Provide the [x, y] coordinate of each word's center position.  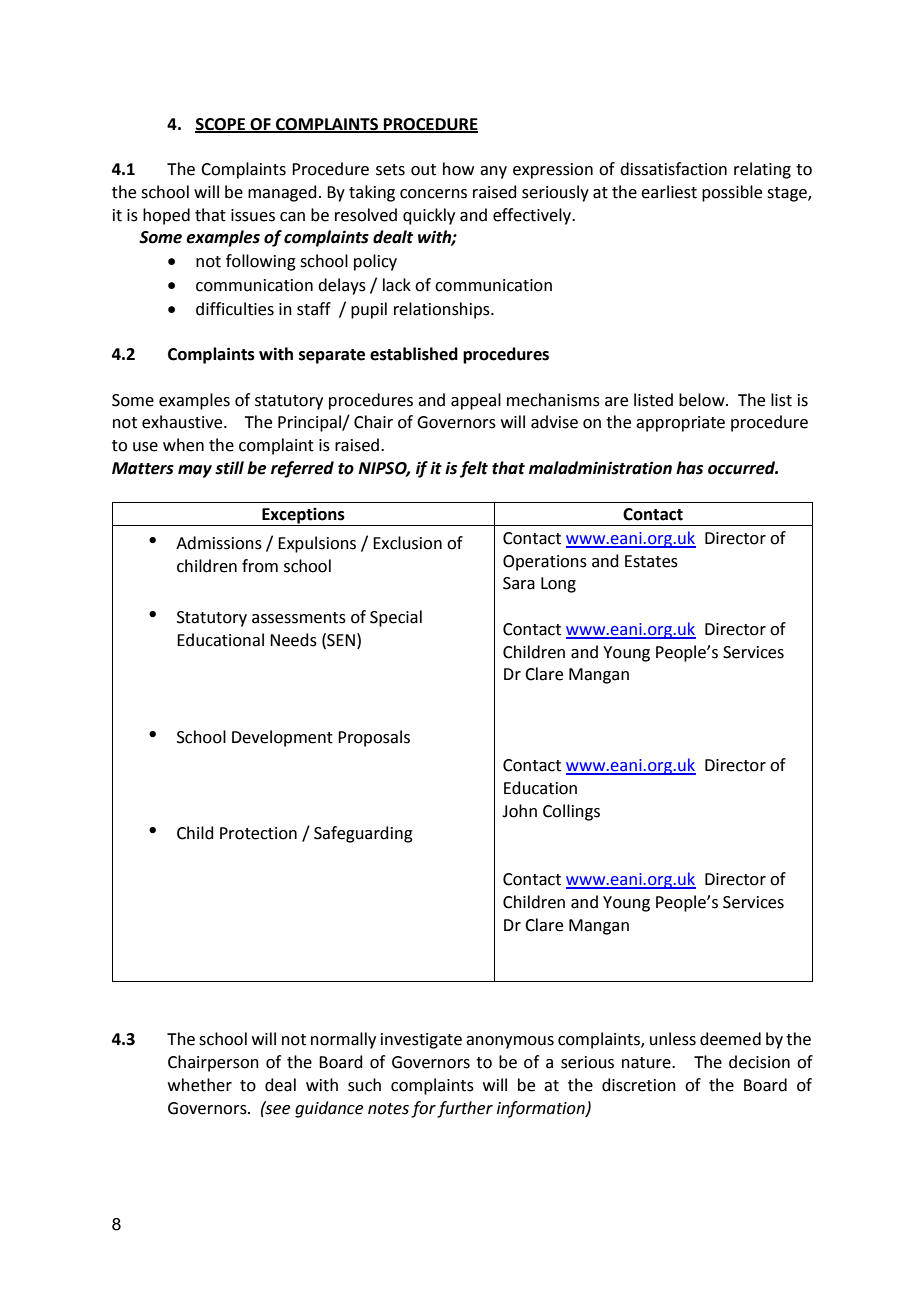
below [703, 400]
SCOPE [221, 125]
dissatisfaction [673, 169]
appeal [476, 401]
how [458, 169]
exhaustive [183, 422]
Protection [258, 833]
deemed [730, 1039]
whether [200, 1085]
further [465, 1109]
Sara [519, 583]
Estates [651, 561]
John [519, 811]
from [260, 566]
